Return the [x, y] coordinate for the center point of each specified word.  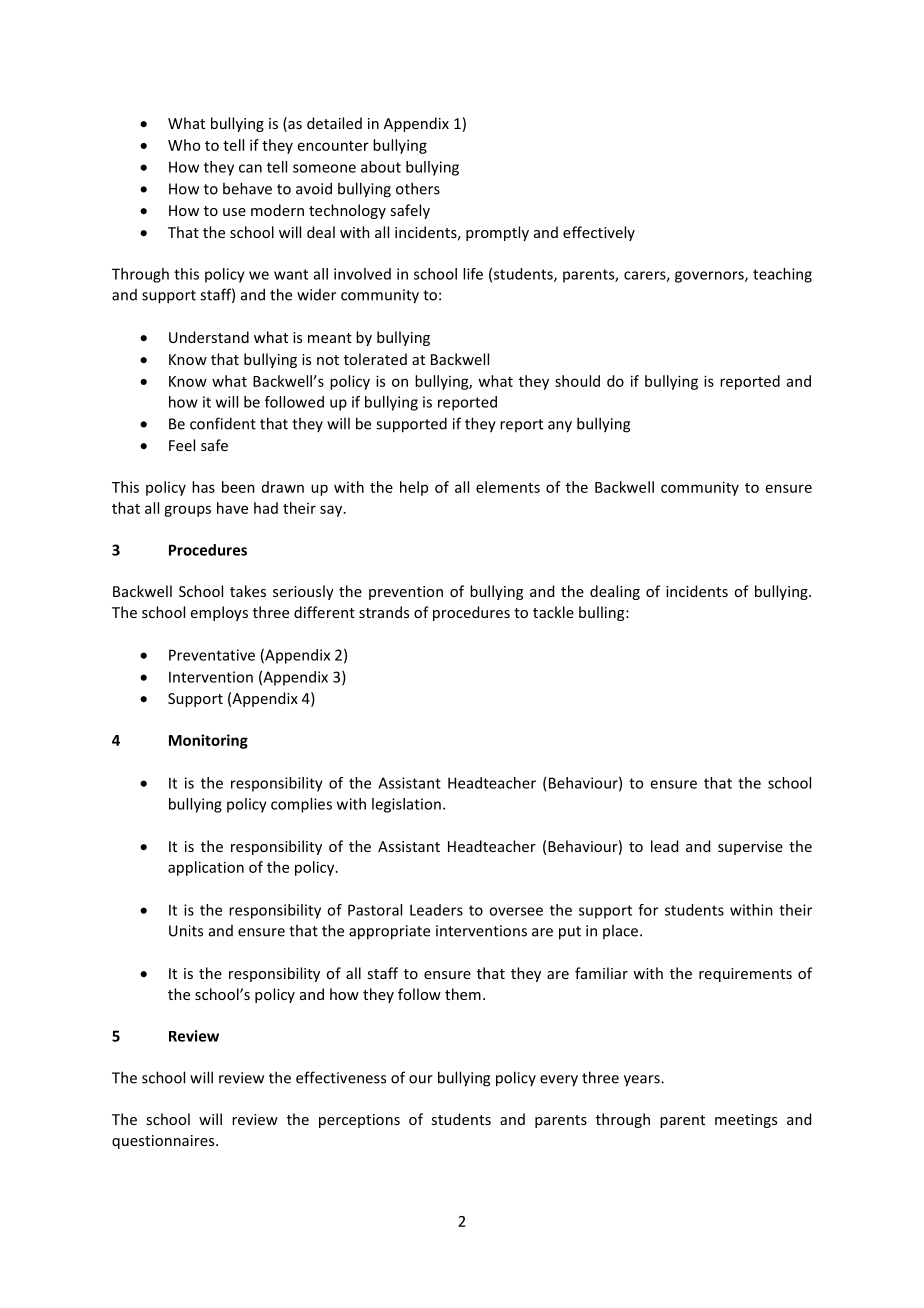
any [560, 427]
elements [508, 487]
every [559, 1081]
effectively [599, 233]
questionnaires [164, 1142]
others [418, 188]
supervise [750, 848]
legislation [406, 805]
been [238, 487]
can [250, 168]
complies [301, 805]
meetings [746, 1121]
